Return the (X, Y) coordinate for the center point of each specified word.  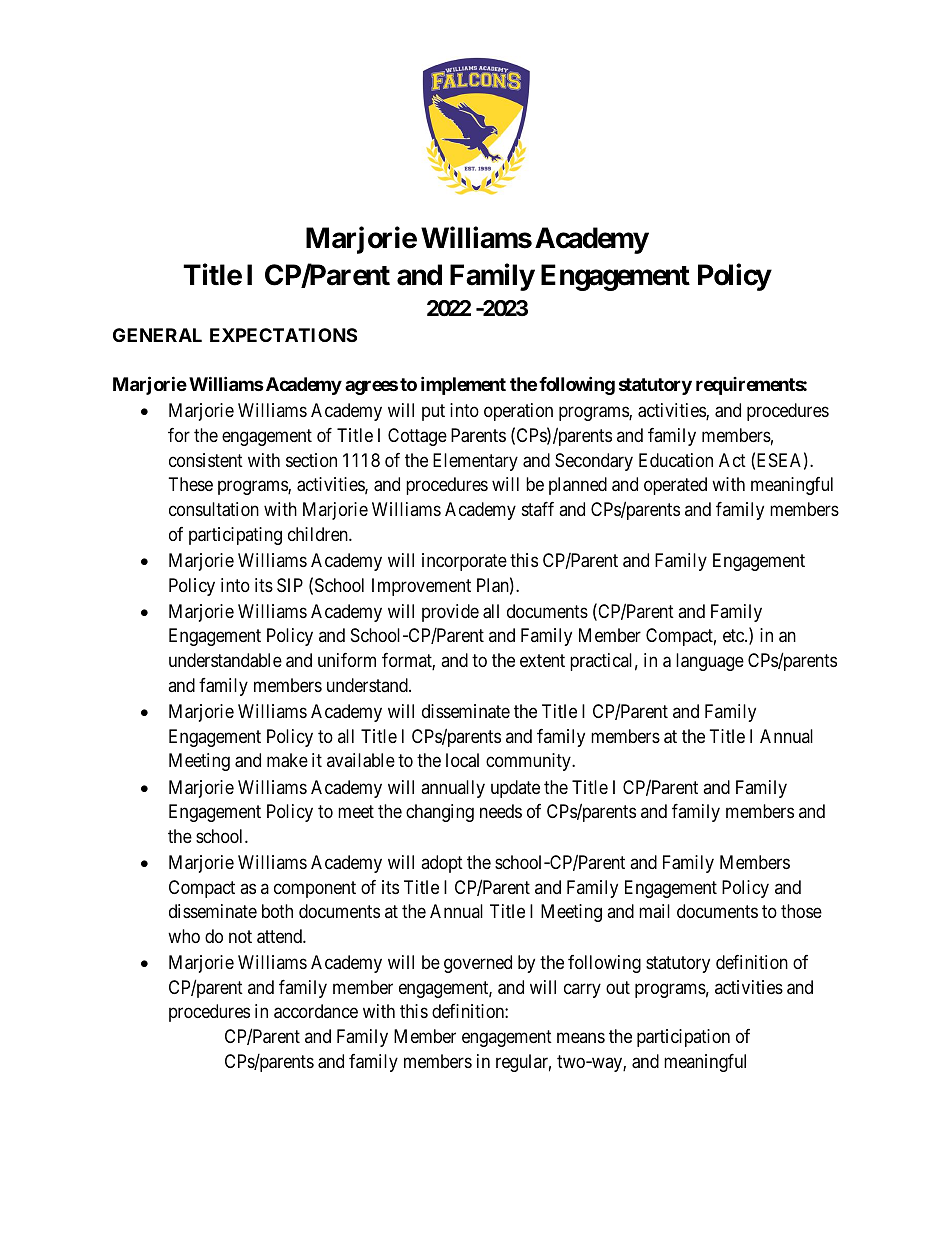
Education (676, 460)
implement (463, 385)
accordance (316, 1011)
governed (478, 964)
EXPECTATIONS (283, 335)
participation (683, 1038)
